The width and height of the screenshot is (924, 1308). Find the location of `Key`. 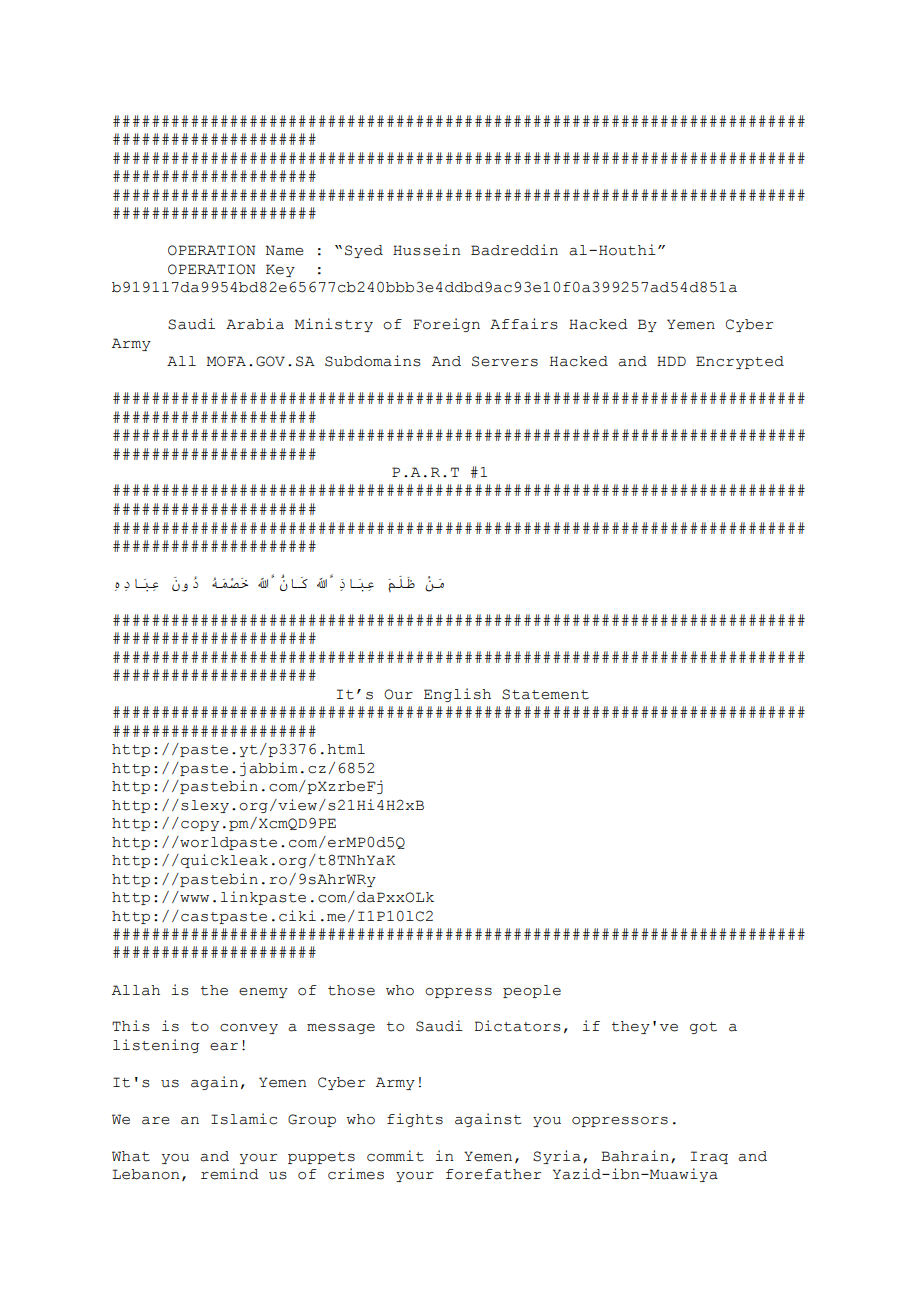

Key is located at coordinates (280, 270).
